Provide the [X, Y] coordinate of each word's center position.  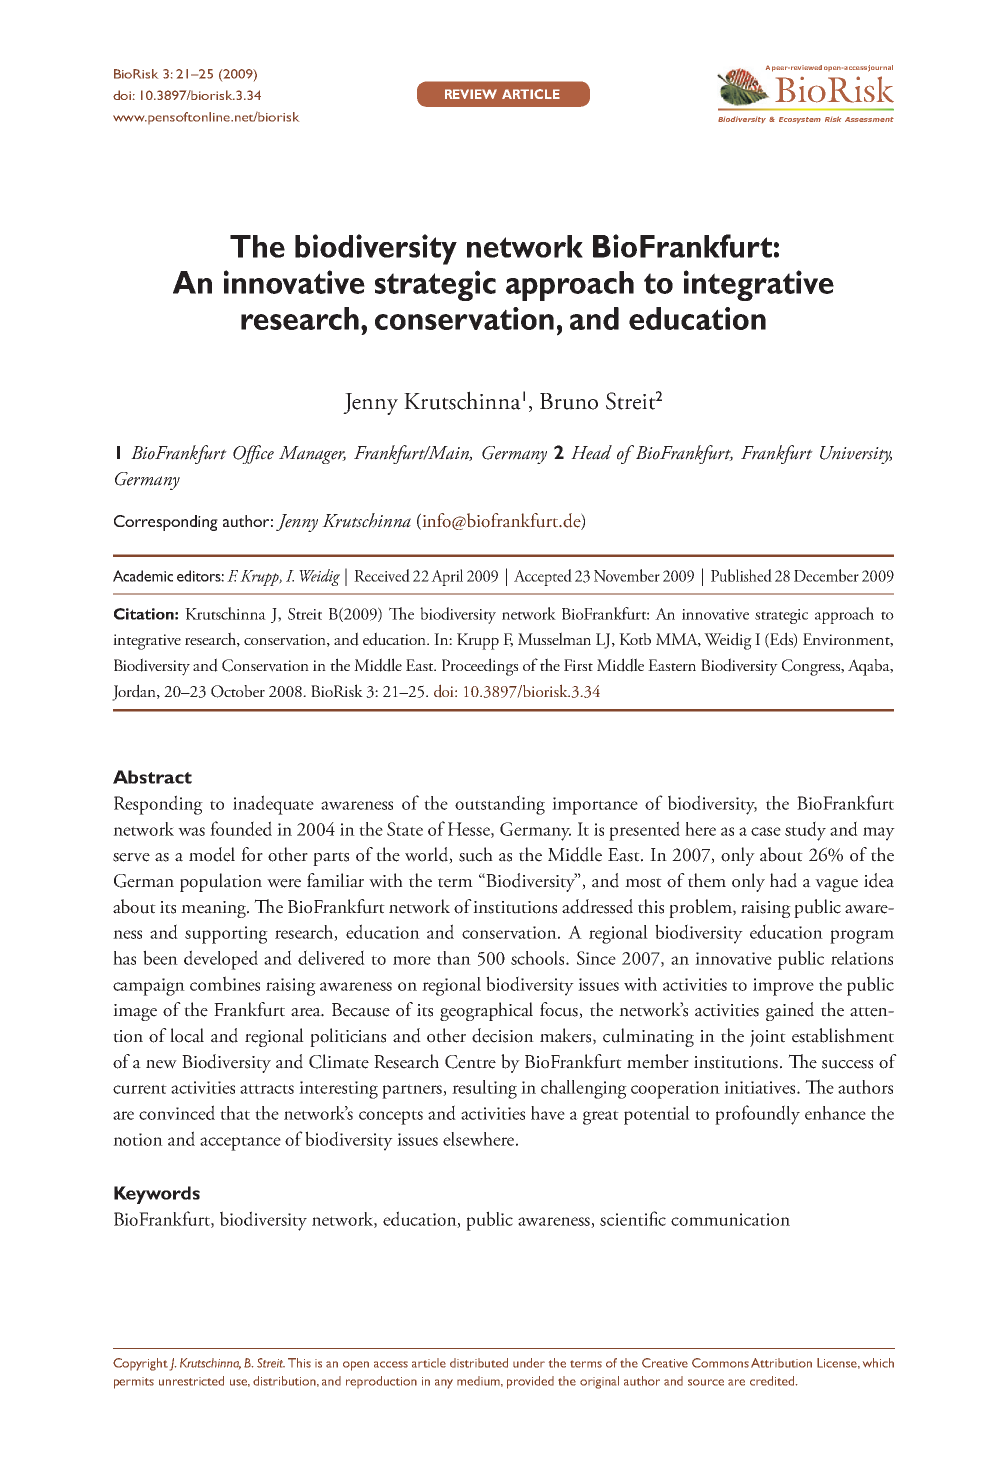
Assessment [869, 119]
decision [503, 1035]
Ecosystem [800, 120]
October [238, 691]
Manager [312, 455]
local [187, 1035]
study [805, 831]
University [856, 455]
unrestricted [191, 1381]
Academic [143, 576]
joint [768, 1038]
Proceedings [480, 667]
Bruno [569, 401]
